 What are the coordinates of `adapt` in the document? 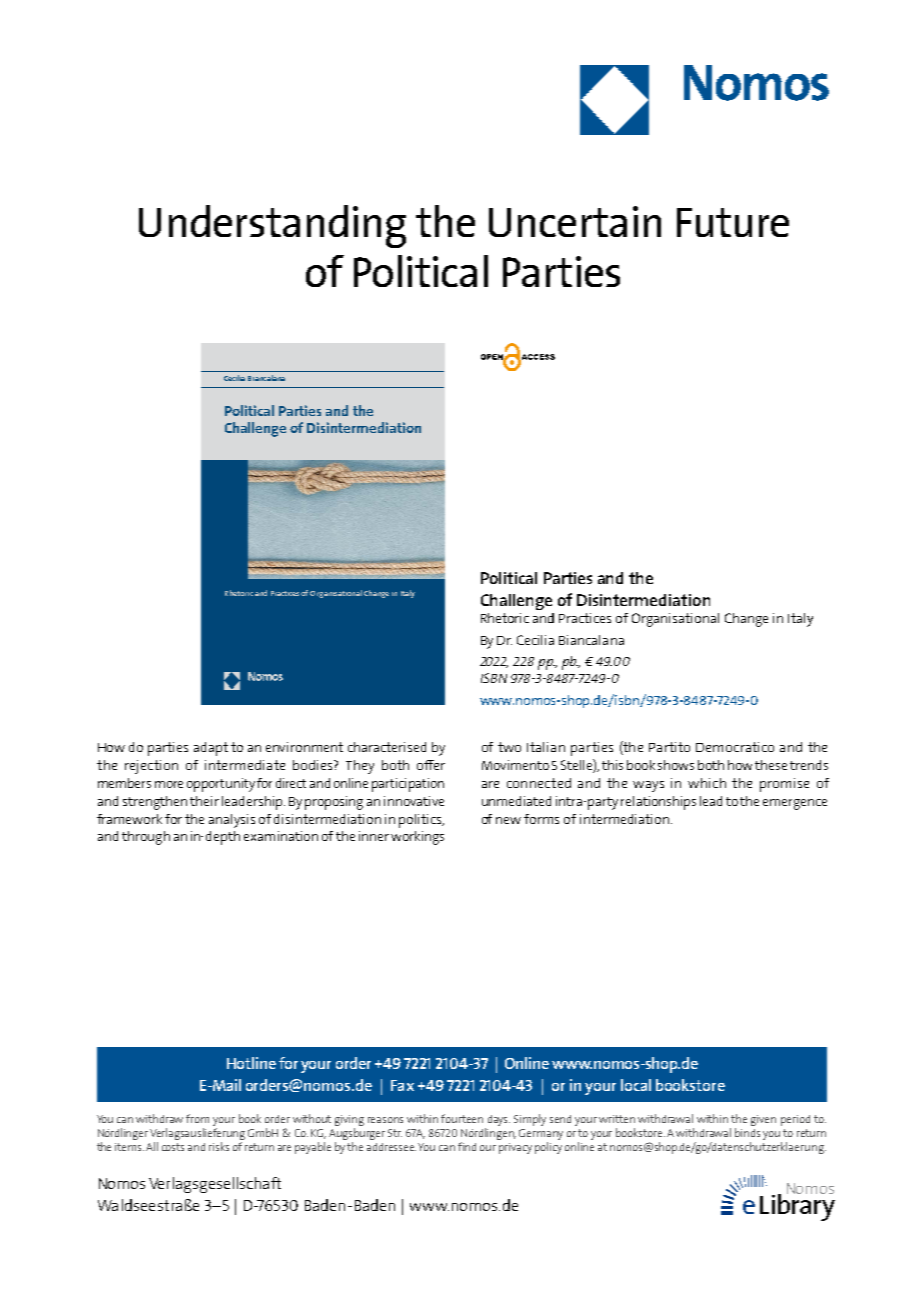 It's located at (211, 749).
